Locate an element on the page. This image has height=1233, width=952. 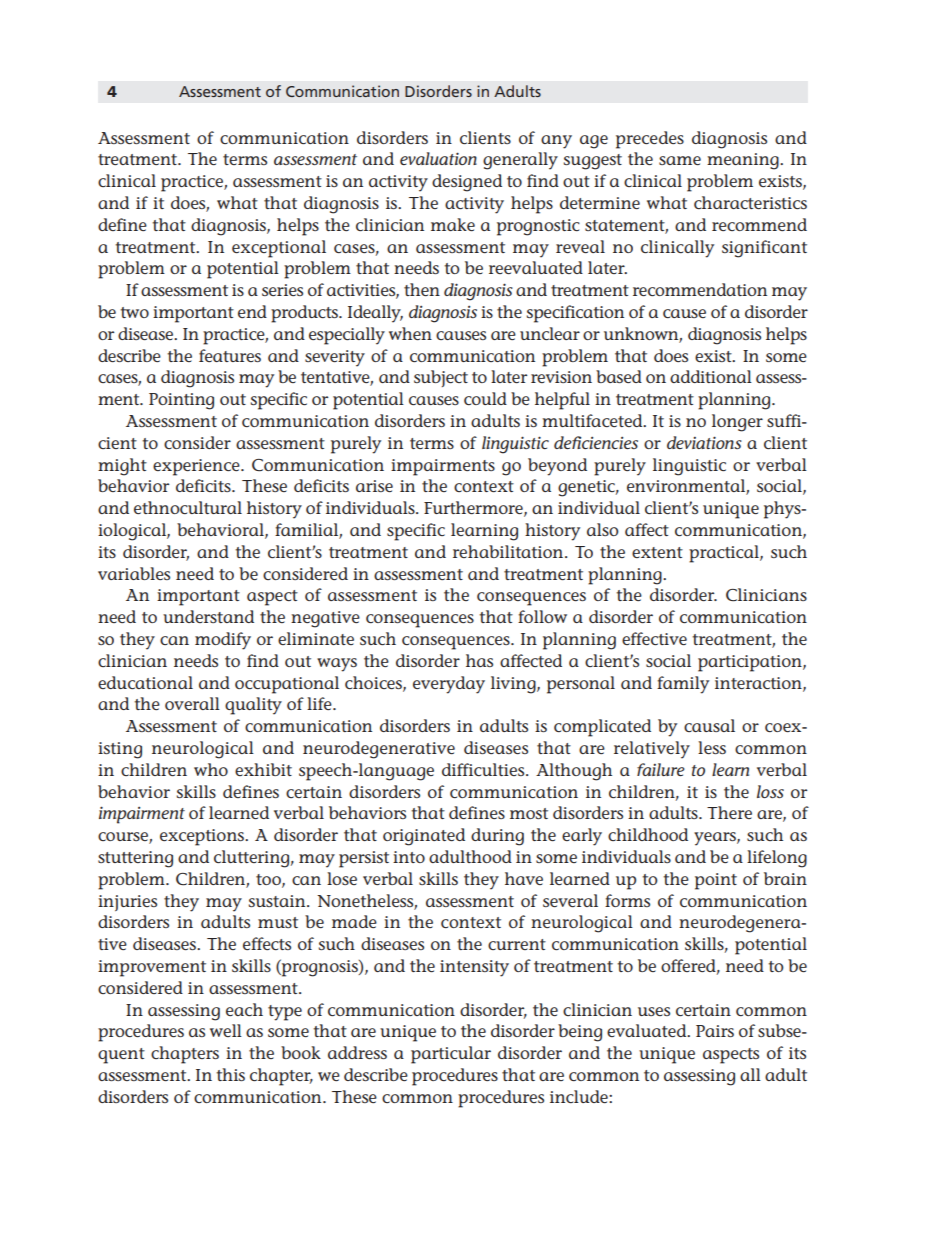
particular is located at coordinates (451, 1055).
